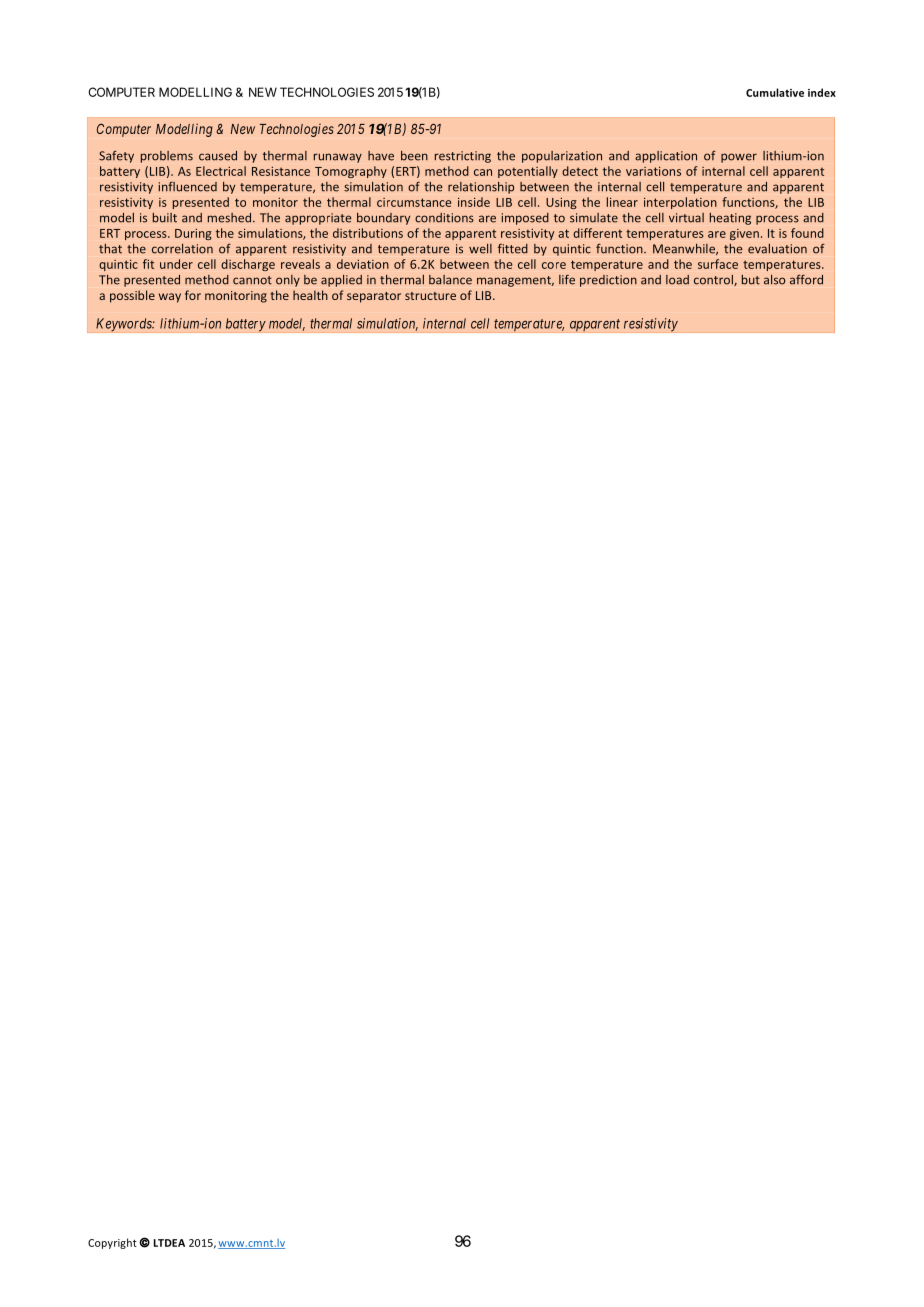 This screenshot has width=924, height=1307. What do you see at coordinates (739, 158) in the screenshot?
I see `power` at bounding box center [739, 158].
